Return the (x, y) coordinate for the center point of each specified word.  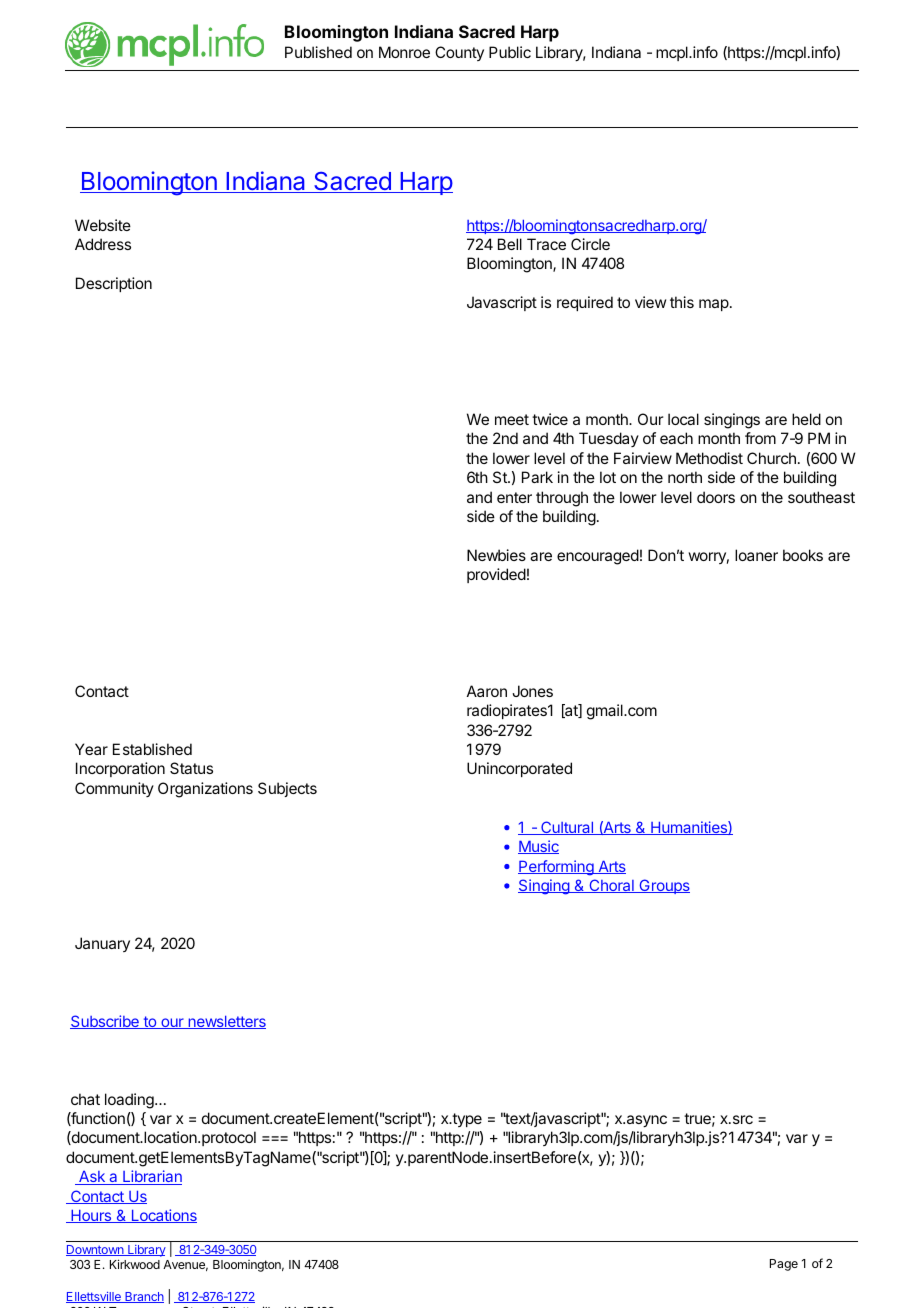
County (459, 53)
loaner (756, 555)
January (102, 944)
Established (152, 749)
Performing (557, 868)
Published (318, 52)
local (683, 419)
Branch (143, 1297)
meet (512, 419)
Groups (663, 886)
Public (510, 52)
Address (103, 244)
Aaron (487, 691)
